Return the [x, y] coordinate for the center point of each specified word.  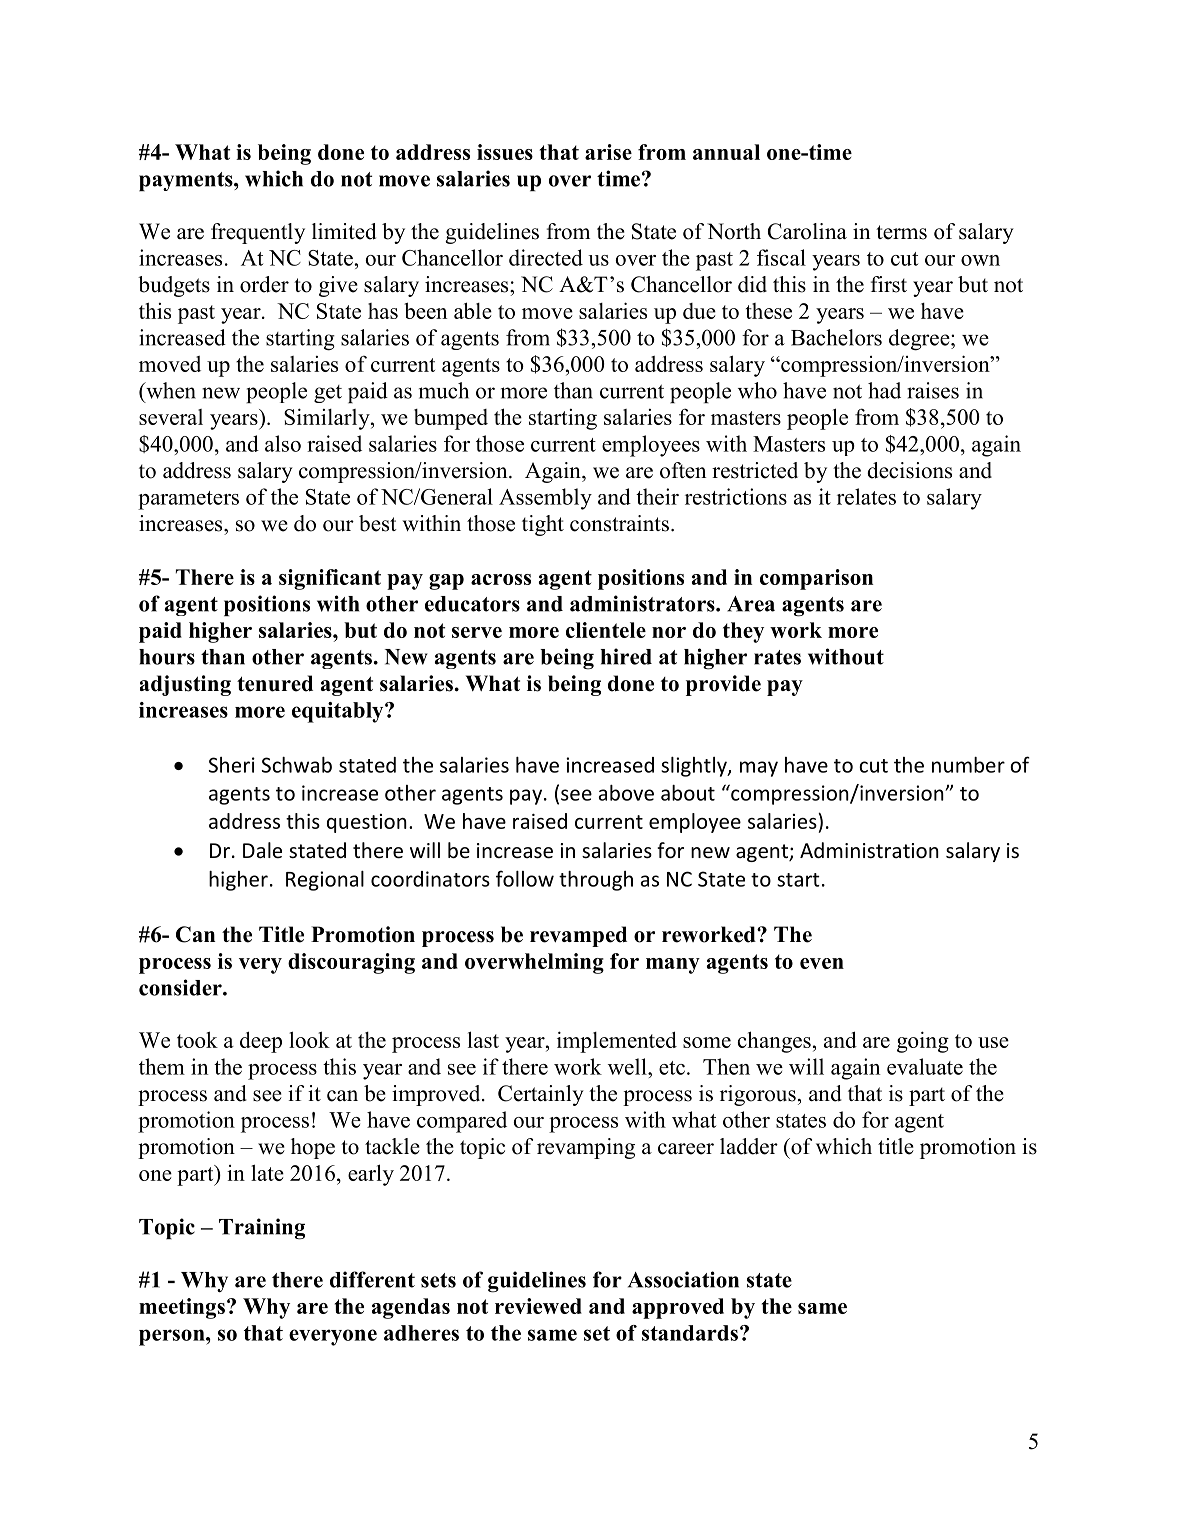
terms [901, 232]
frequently [258, 233]
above [626, 793]
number [968, 765]
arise [608, 152]
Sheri [232, 765]
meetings [182, 1308]
